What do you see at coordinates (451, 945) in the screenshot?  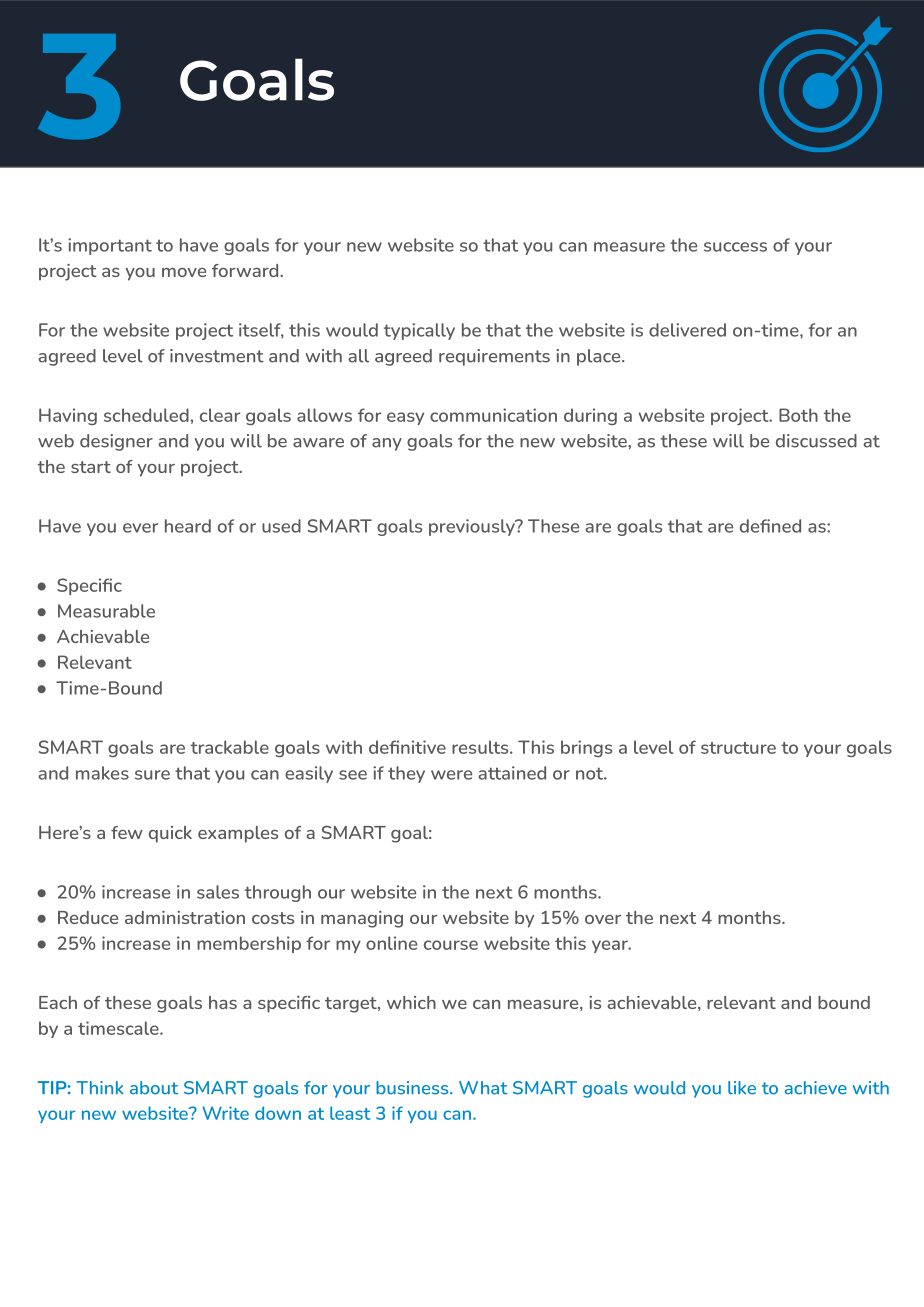 I see `course` at bounding box center [451, 945].
